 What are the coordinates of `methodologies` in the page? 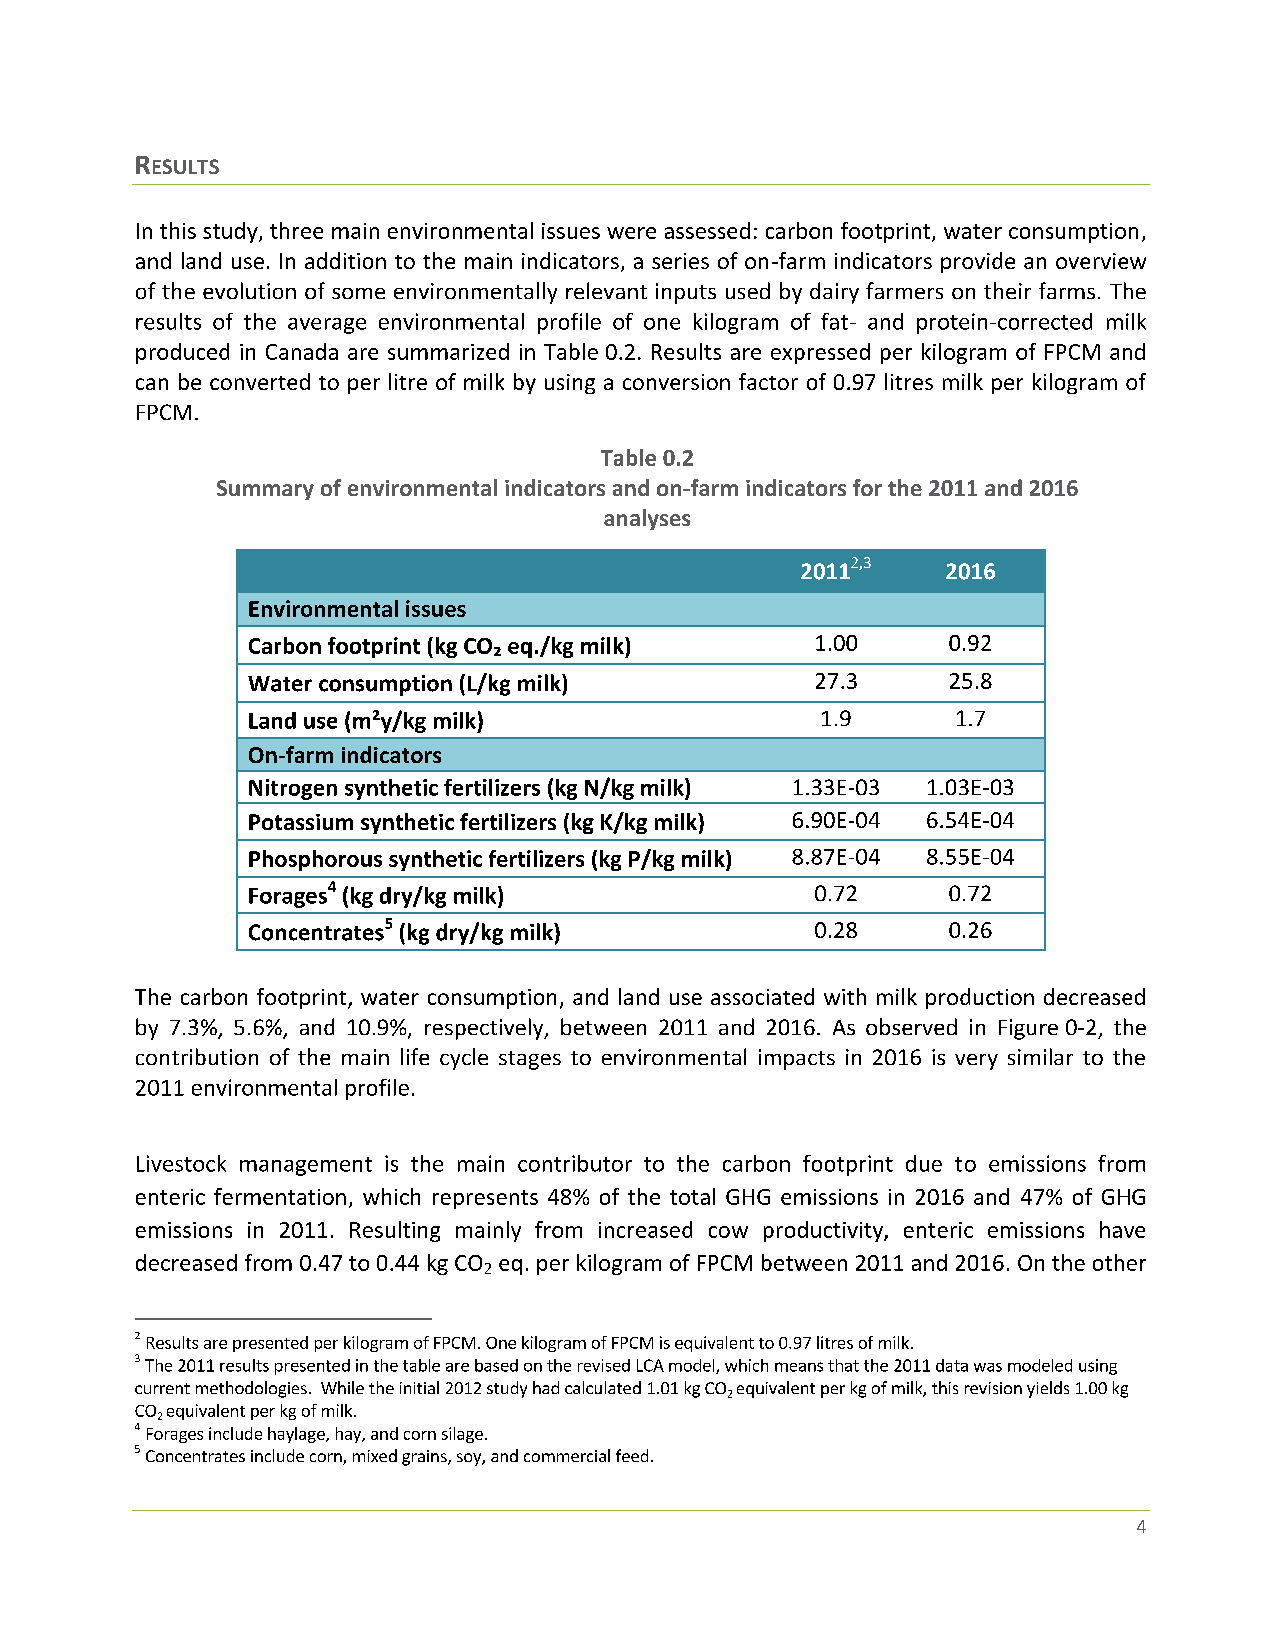 It's located at (251, 1389).
